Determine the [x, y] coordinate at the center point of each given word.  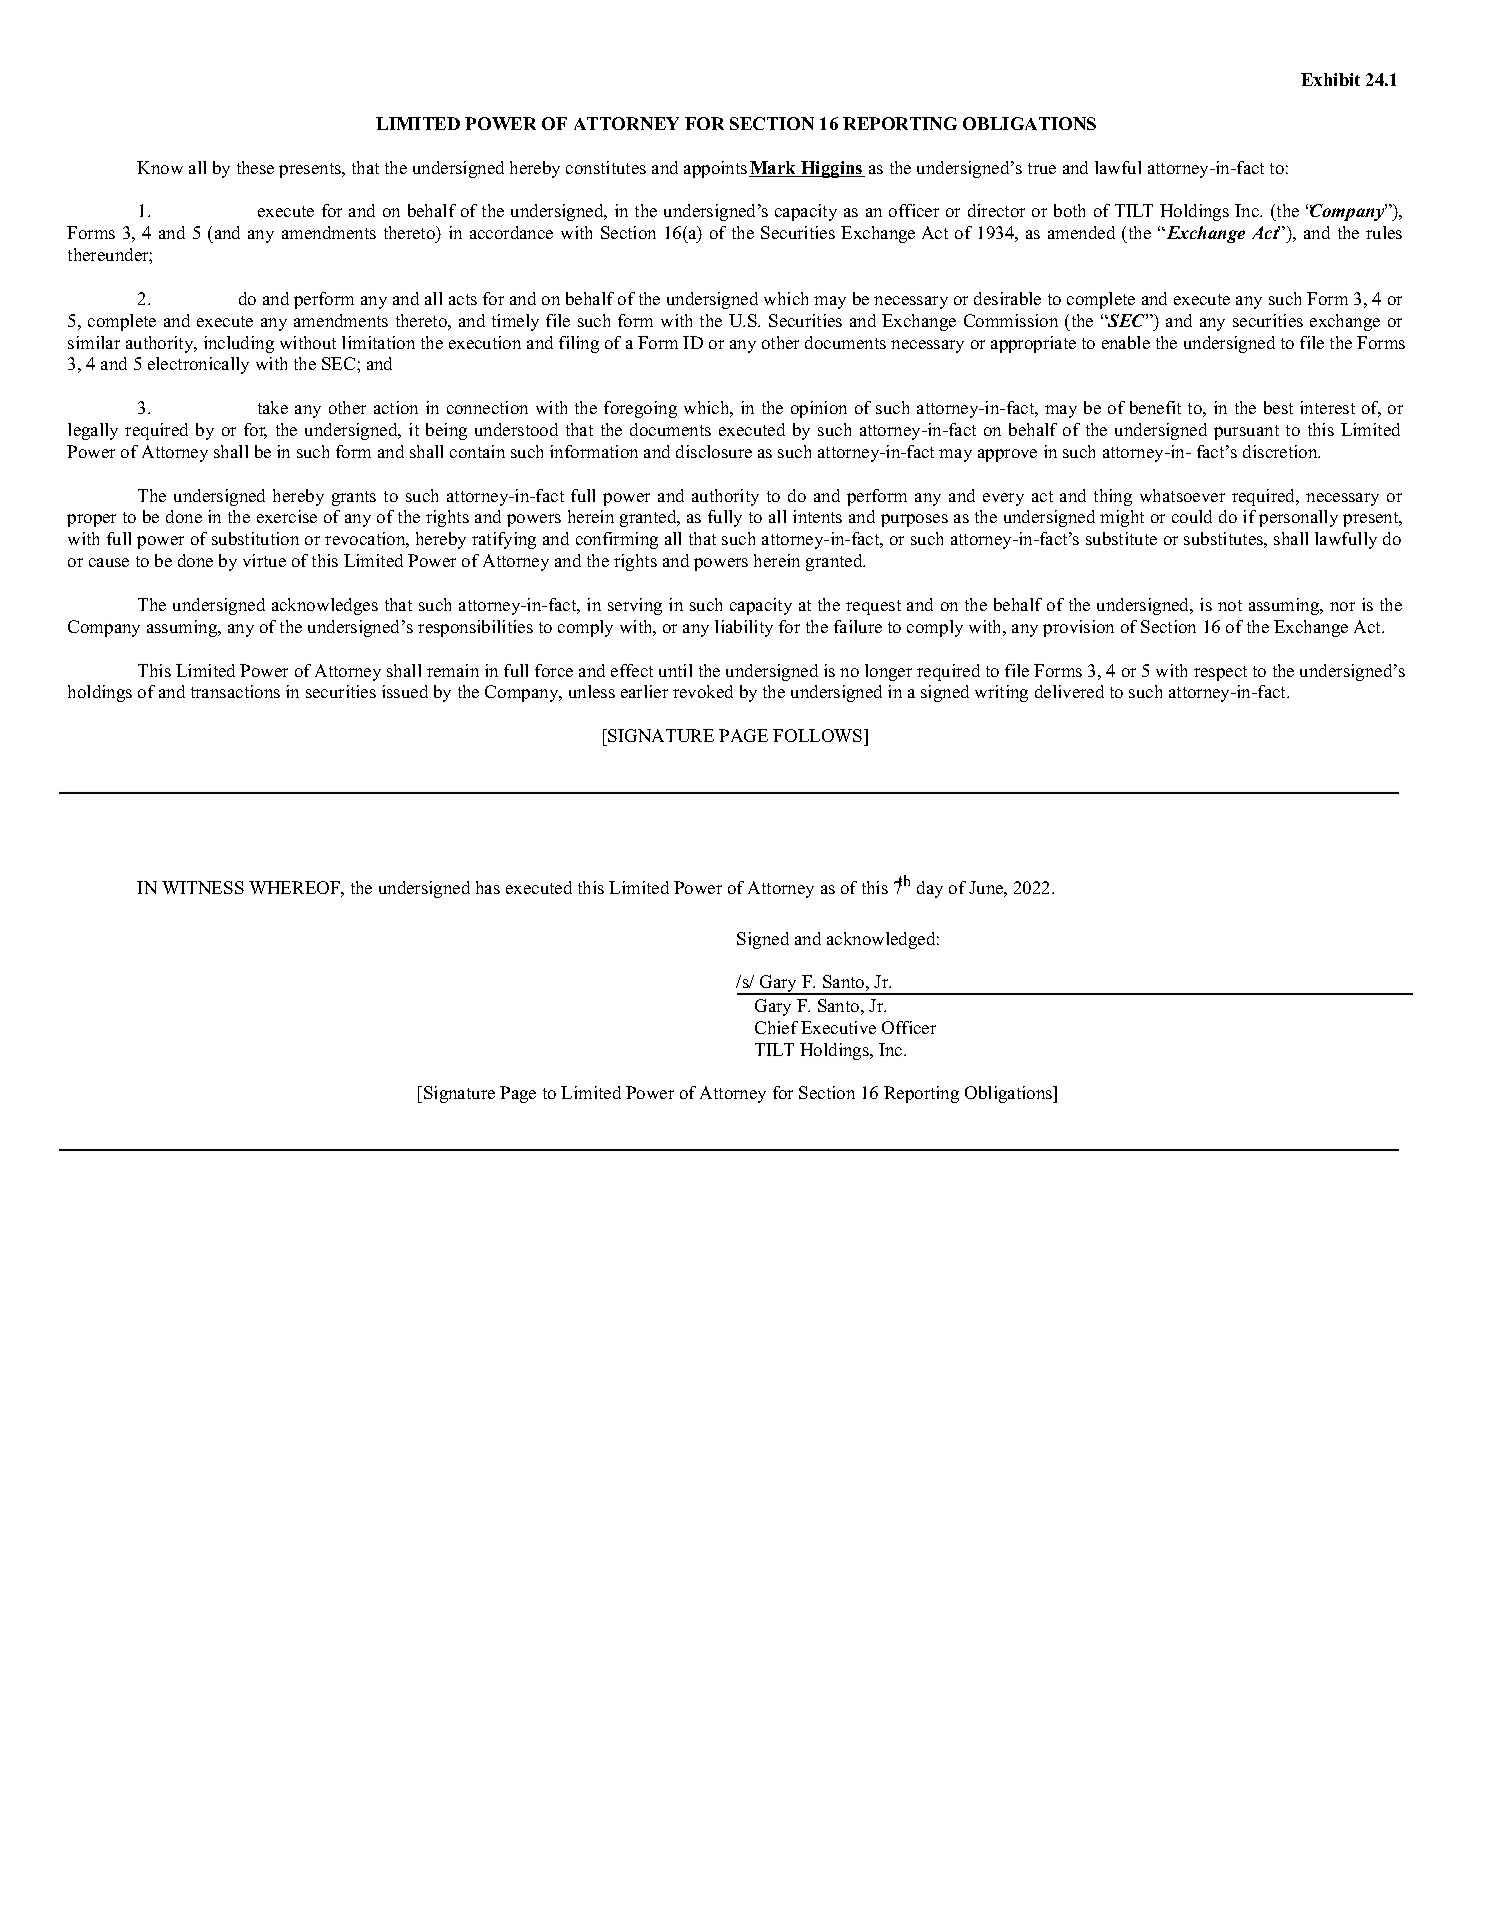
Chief [776, 1027]
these [255, 167]
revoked [703, 691]
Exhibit [1330, 79]
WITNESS [203, 887]
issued [405, 691]
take [273, 407]
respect [1220, 673]
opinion [819, 409]
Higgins [832, 169]
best [1278, 407]
